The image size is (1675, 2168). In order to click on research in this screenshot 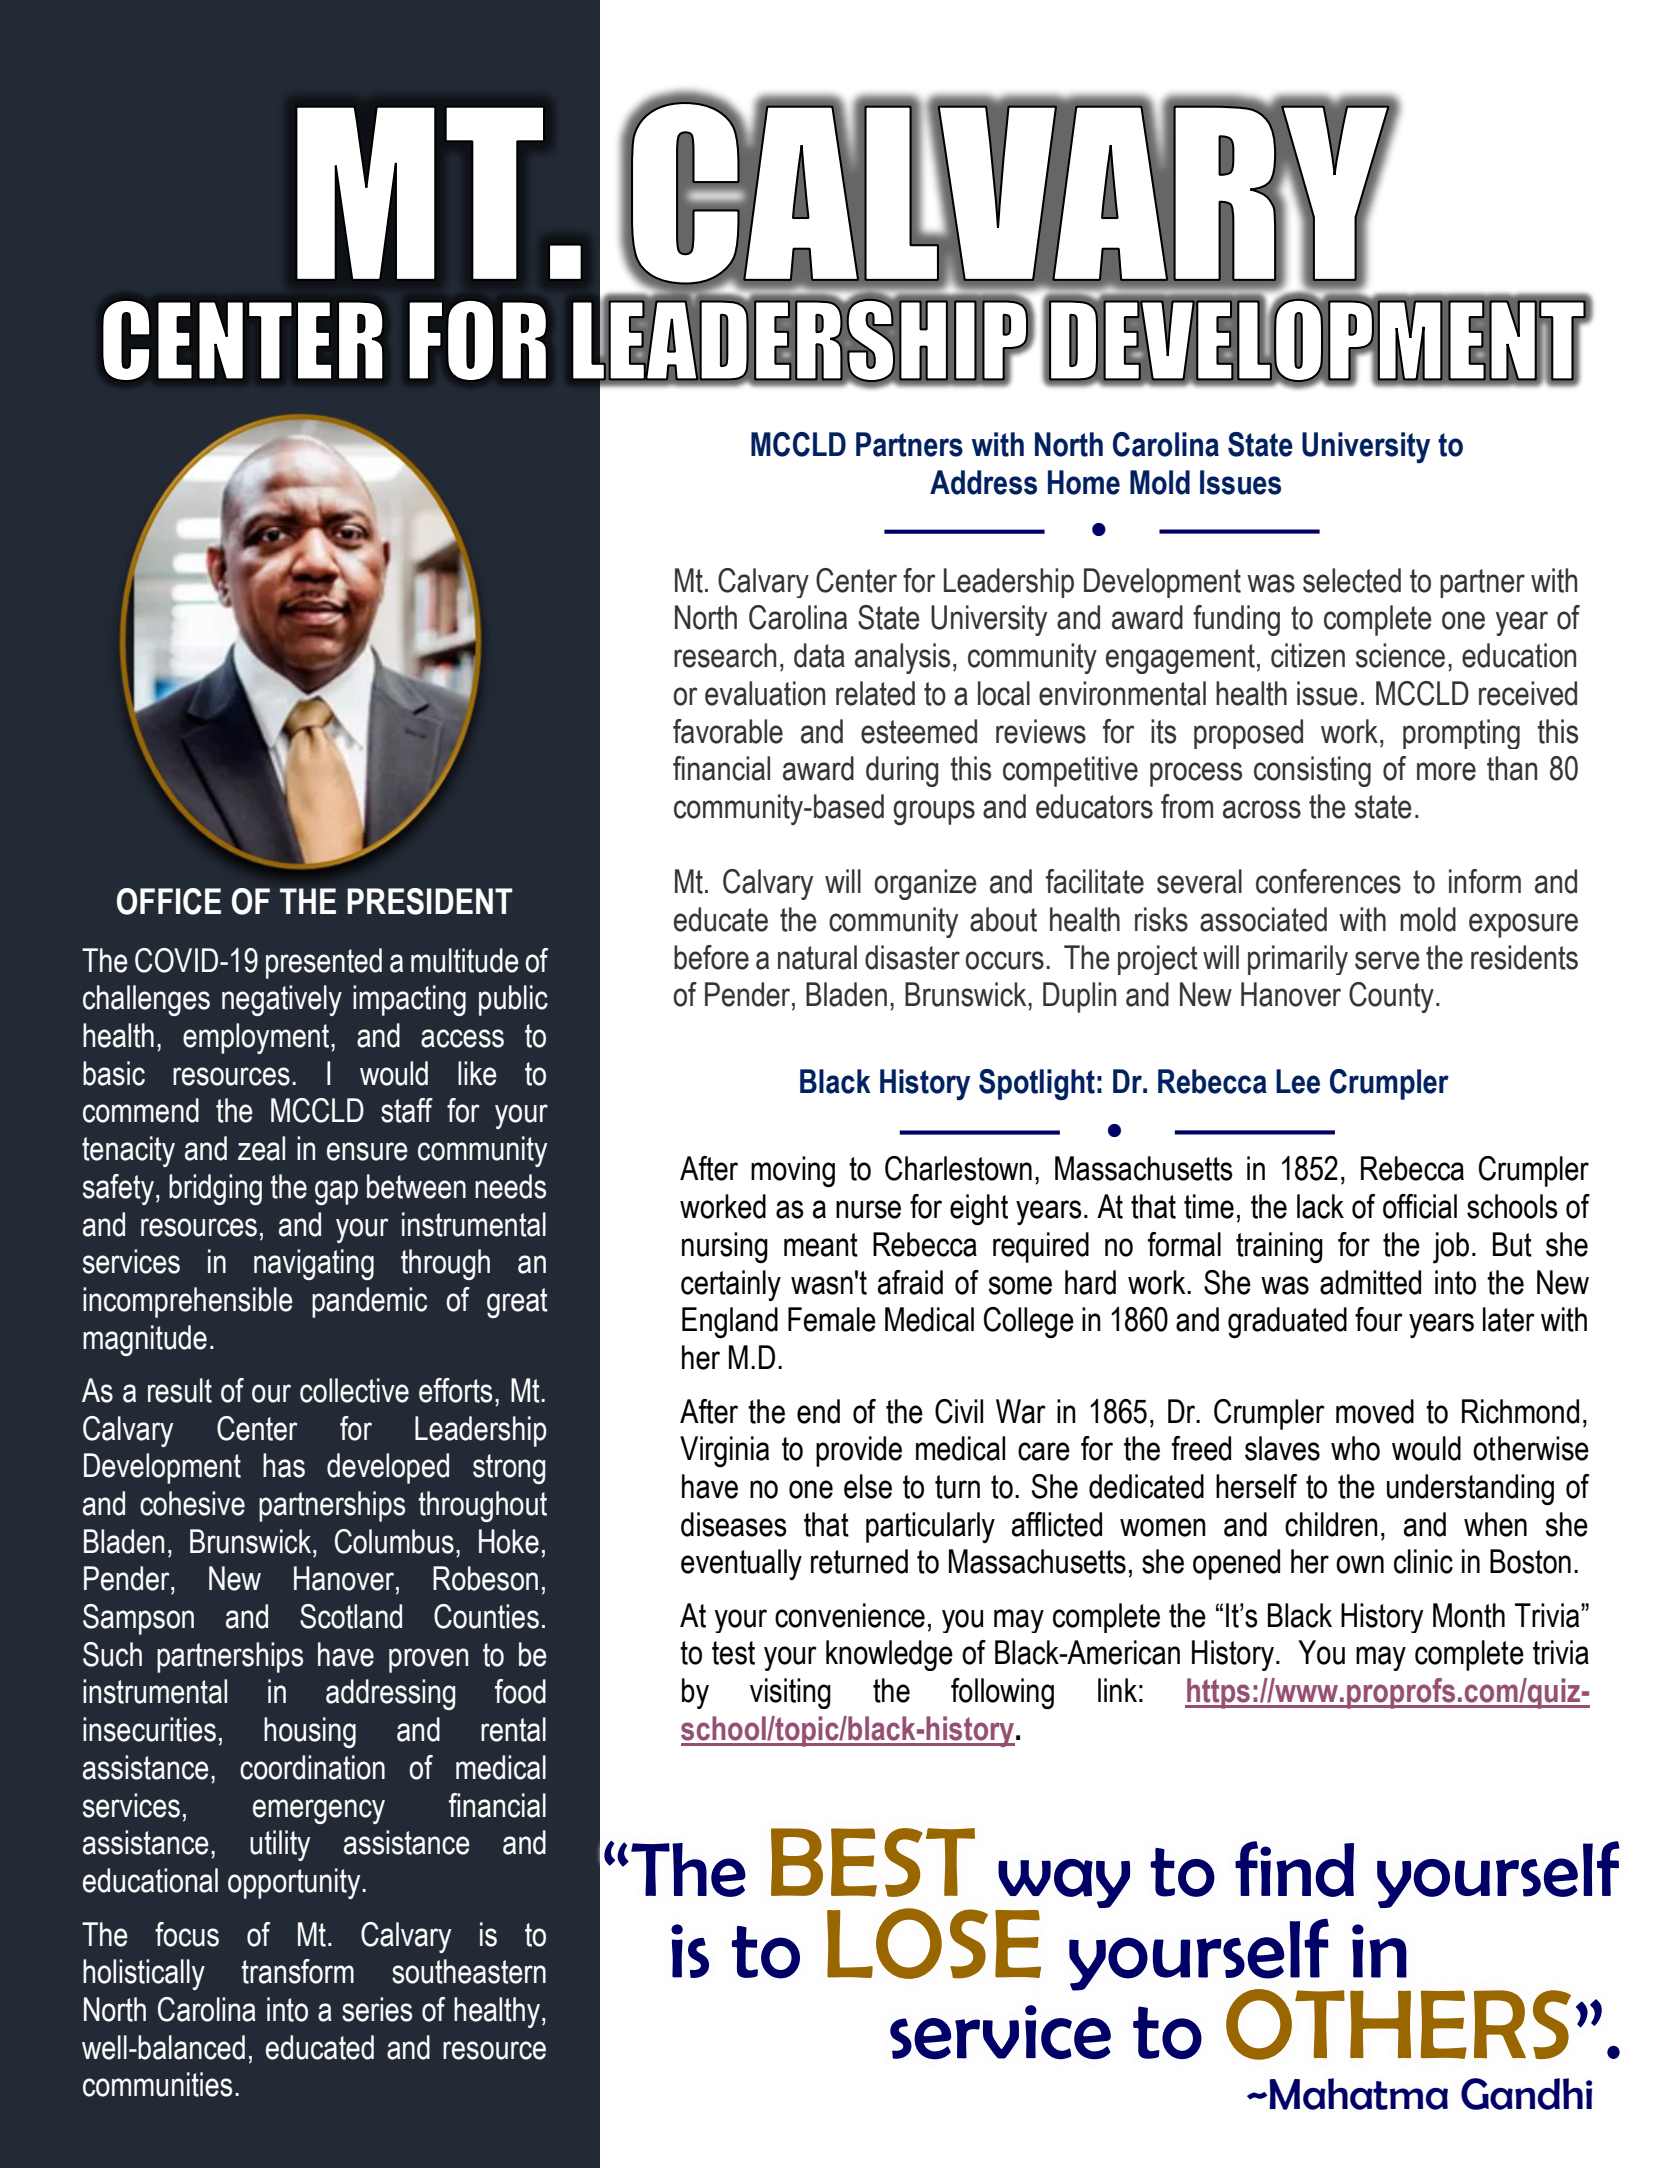, I will do `click(725, 655)`.
